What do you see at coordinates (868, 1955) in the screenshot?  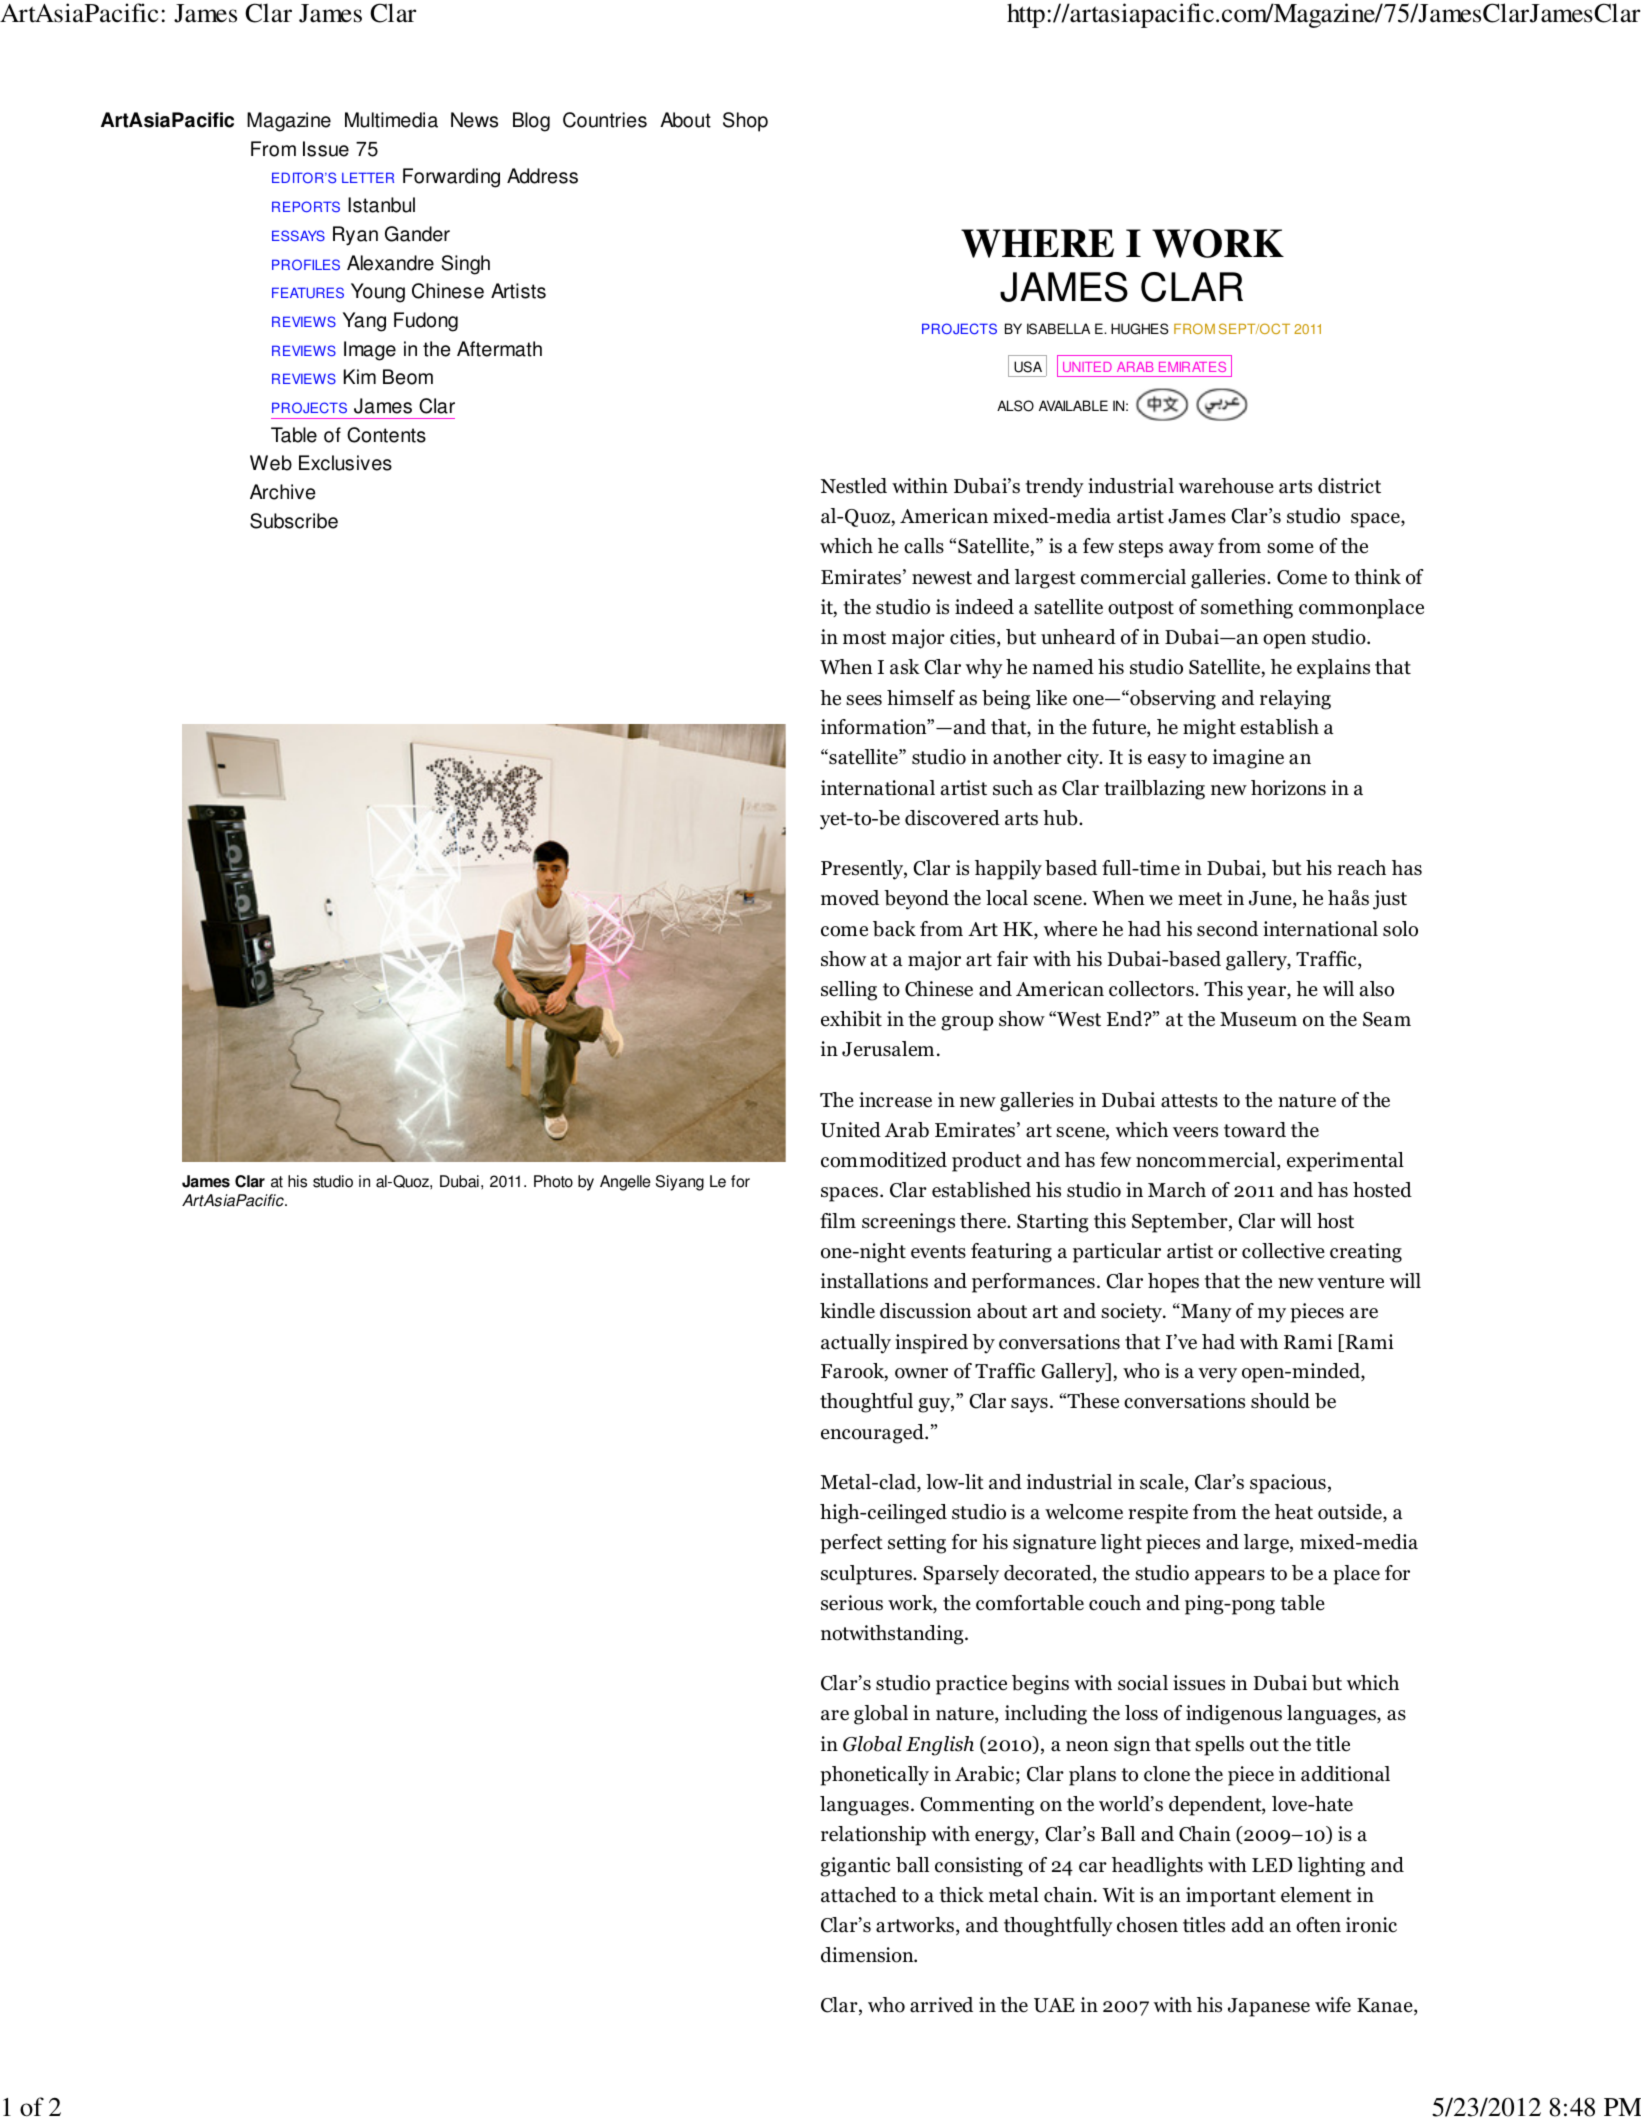 I see `dimension` at bounding box center [868, 1955].
